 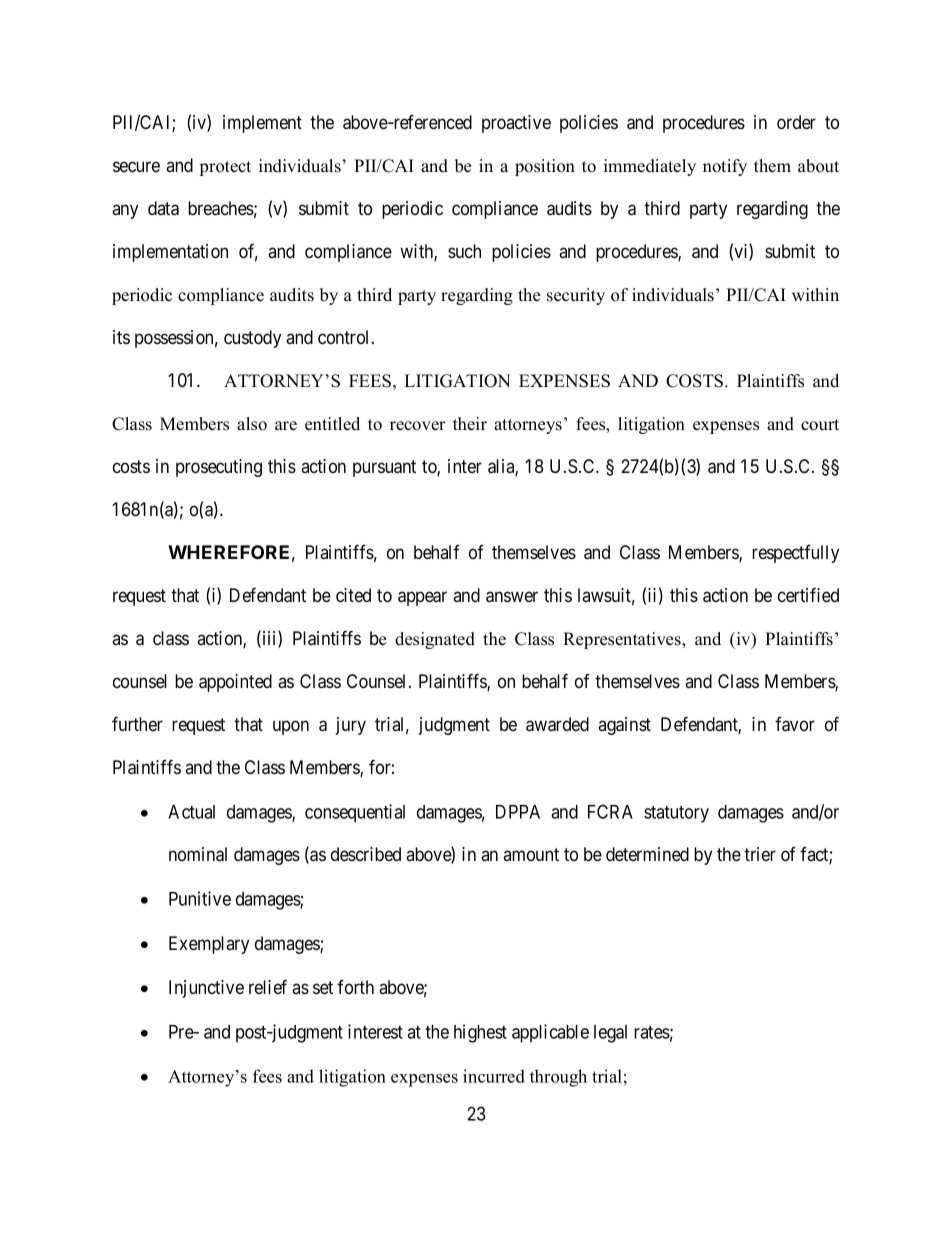 I want to click on protect, so click(x=225, y=168).
